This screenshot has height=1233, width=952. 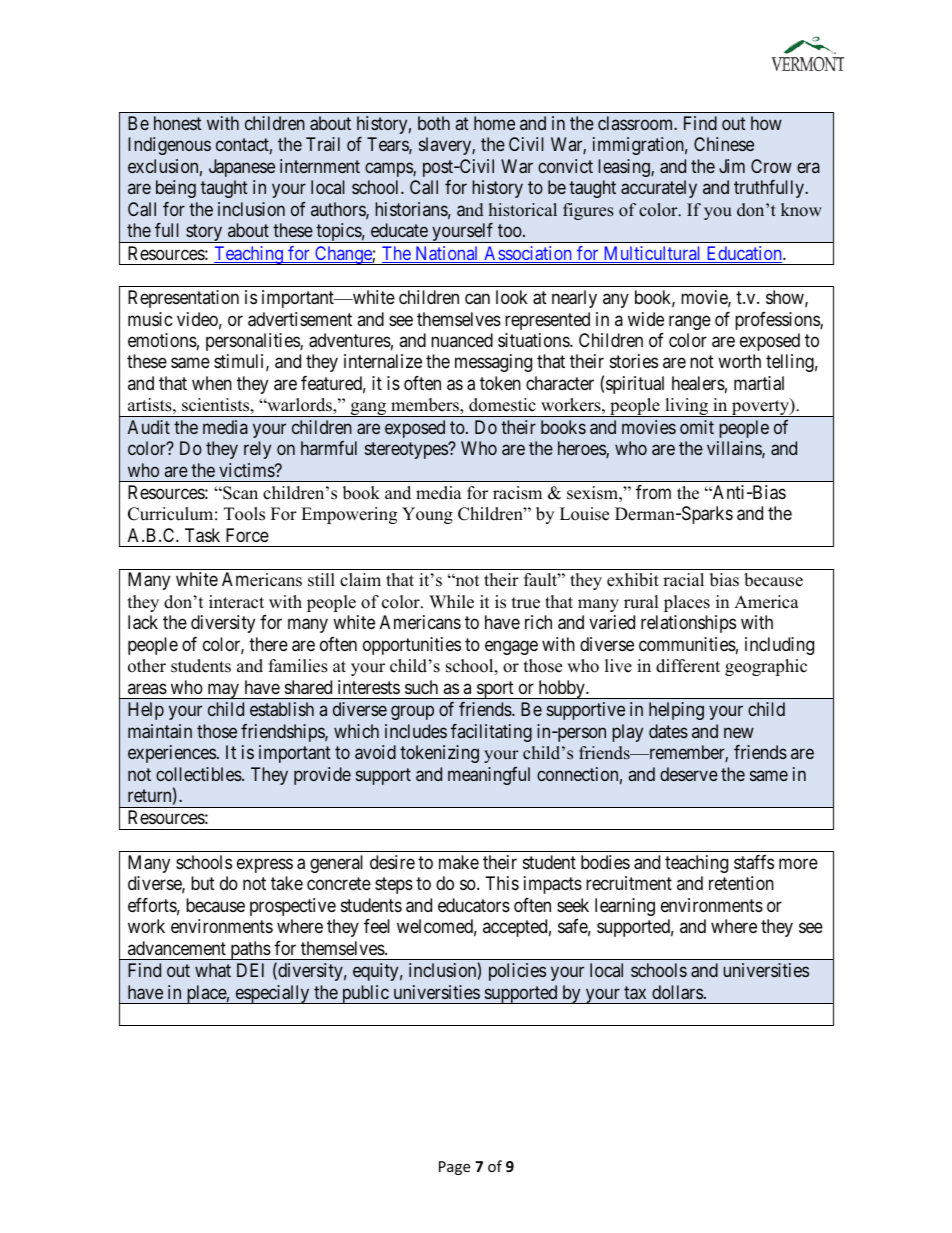 I want to click on engage, so click(x=511, y=647).
